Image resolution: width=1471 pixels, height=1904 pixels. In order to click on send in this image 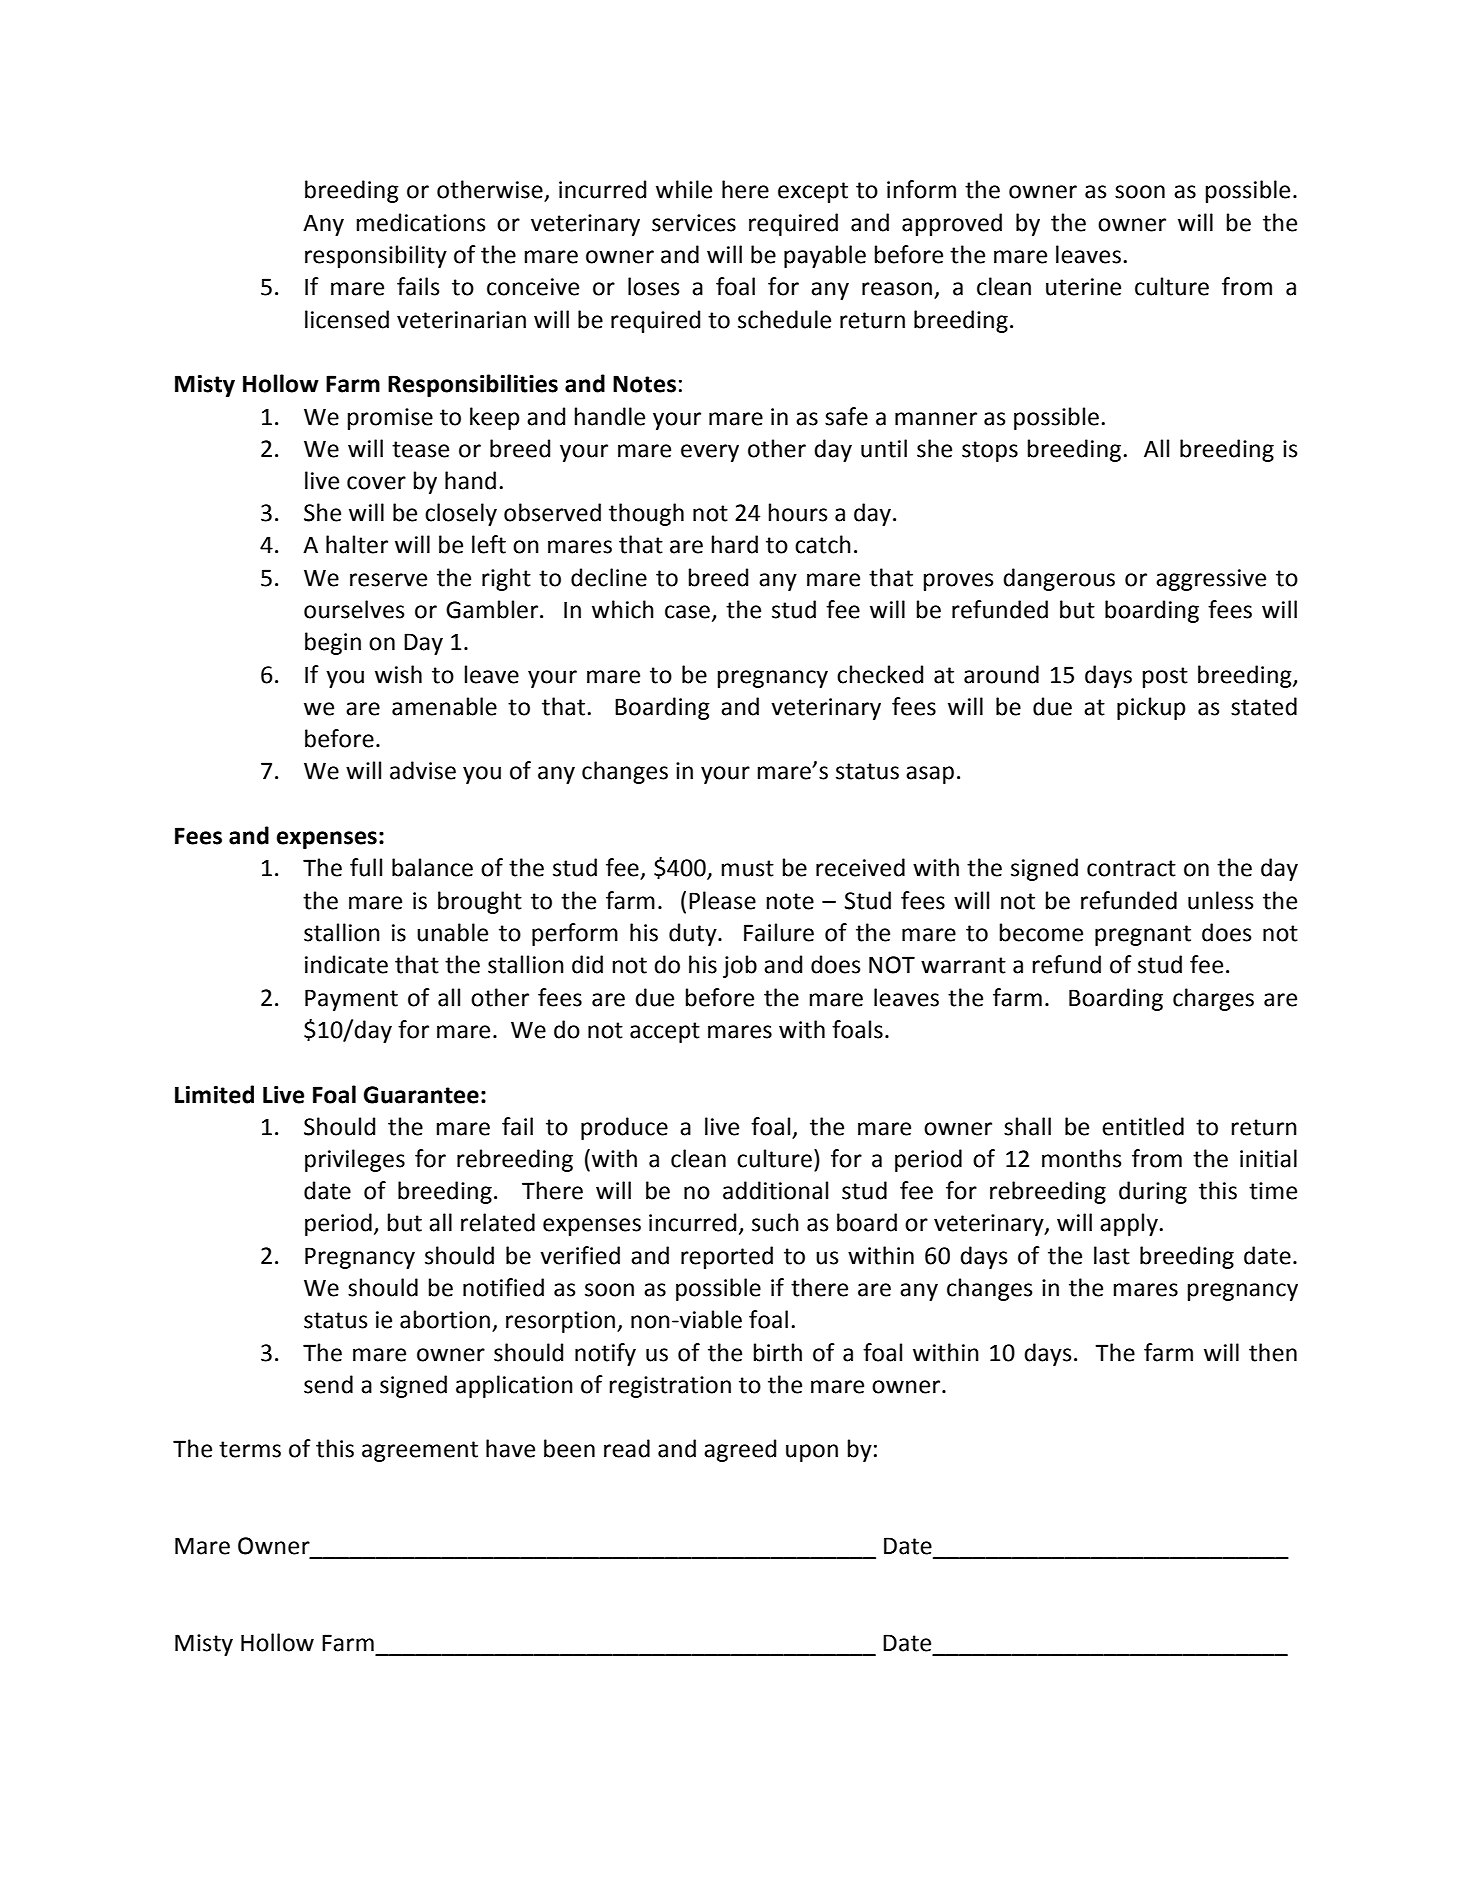, I will do `click(328, 1384)`.
